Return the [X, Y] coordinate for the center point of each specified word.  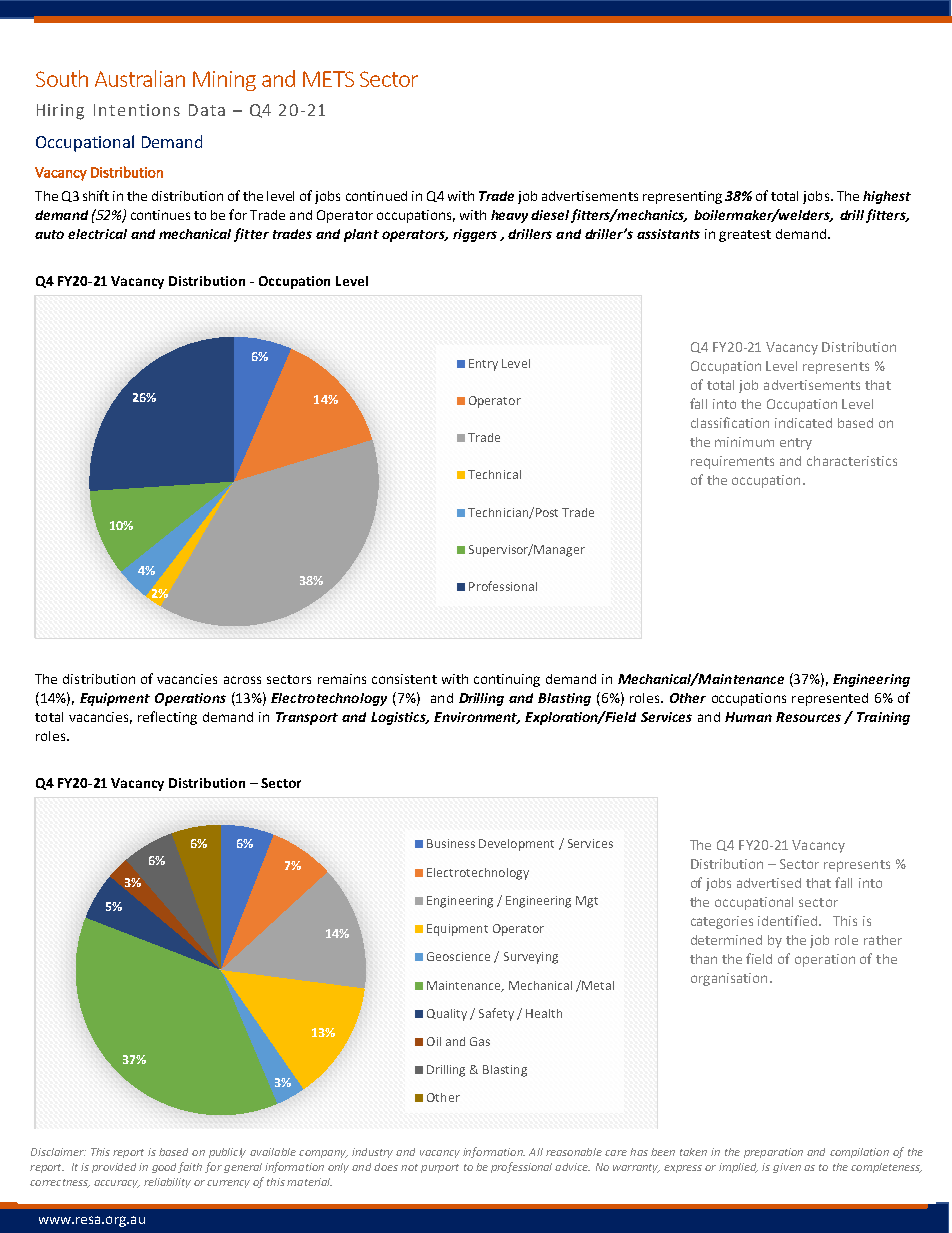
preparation [773, 1153]
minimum [744, 442]
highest [887, 197]
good [165, 1168]
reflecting [167, 718]
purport [440, 1168]
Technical [494, 474]
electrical [97, 234]
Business [451, 843]
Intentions [137, 110]
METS [328, 79]
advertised [769, 883]
